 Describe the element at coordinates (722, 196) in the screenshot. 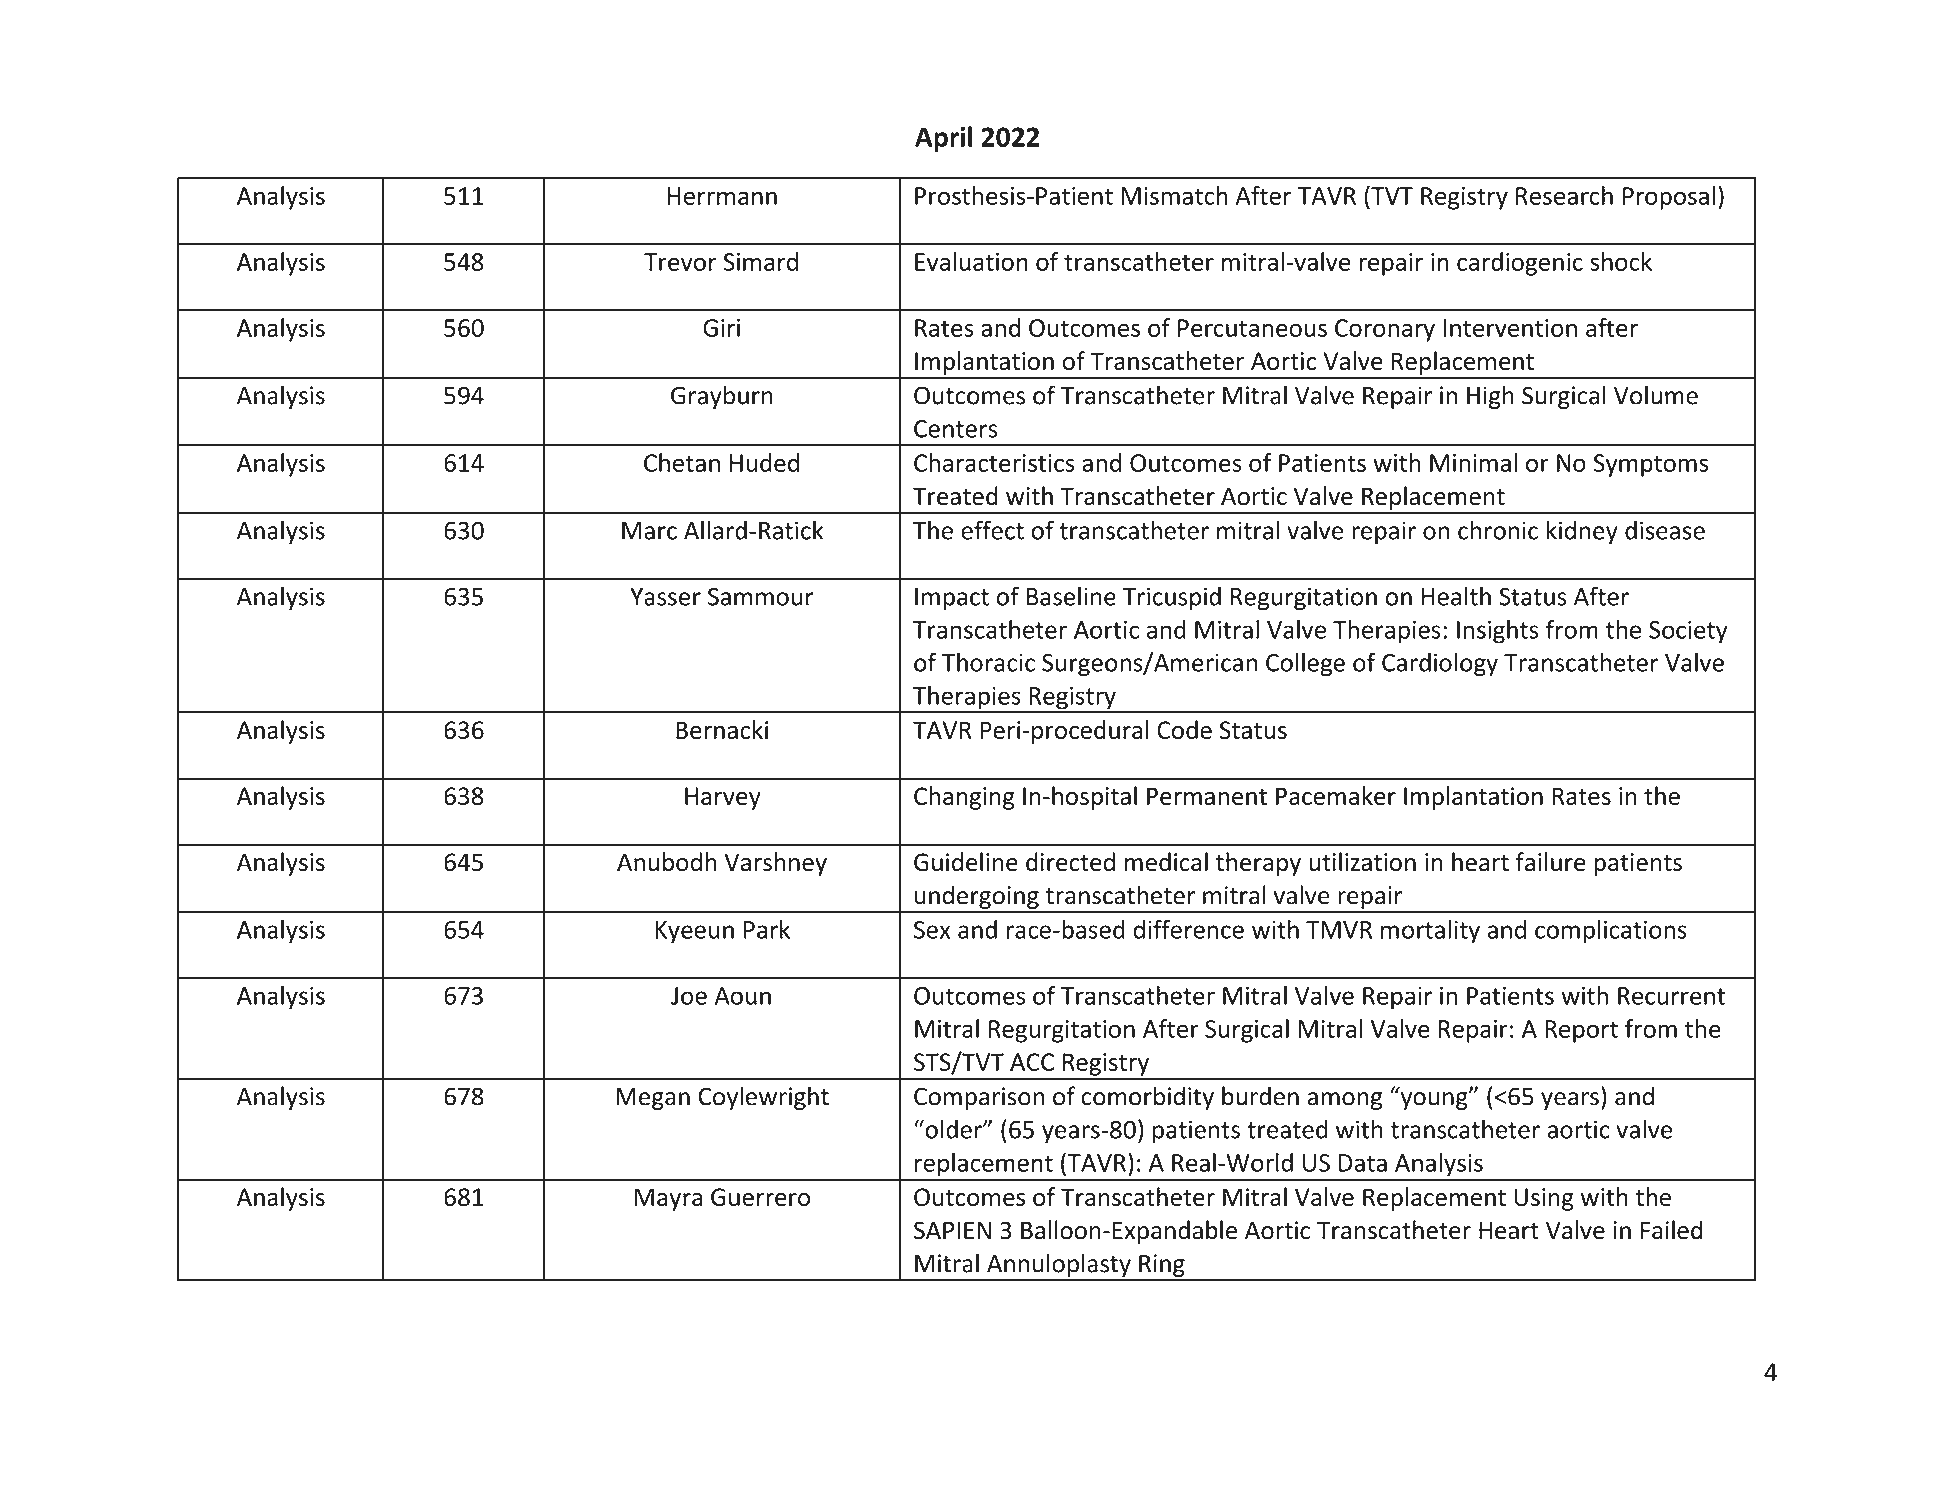

I see `Herrmann` at that location.
